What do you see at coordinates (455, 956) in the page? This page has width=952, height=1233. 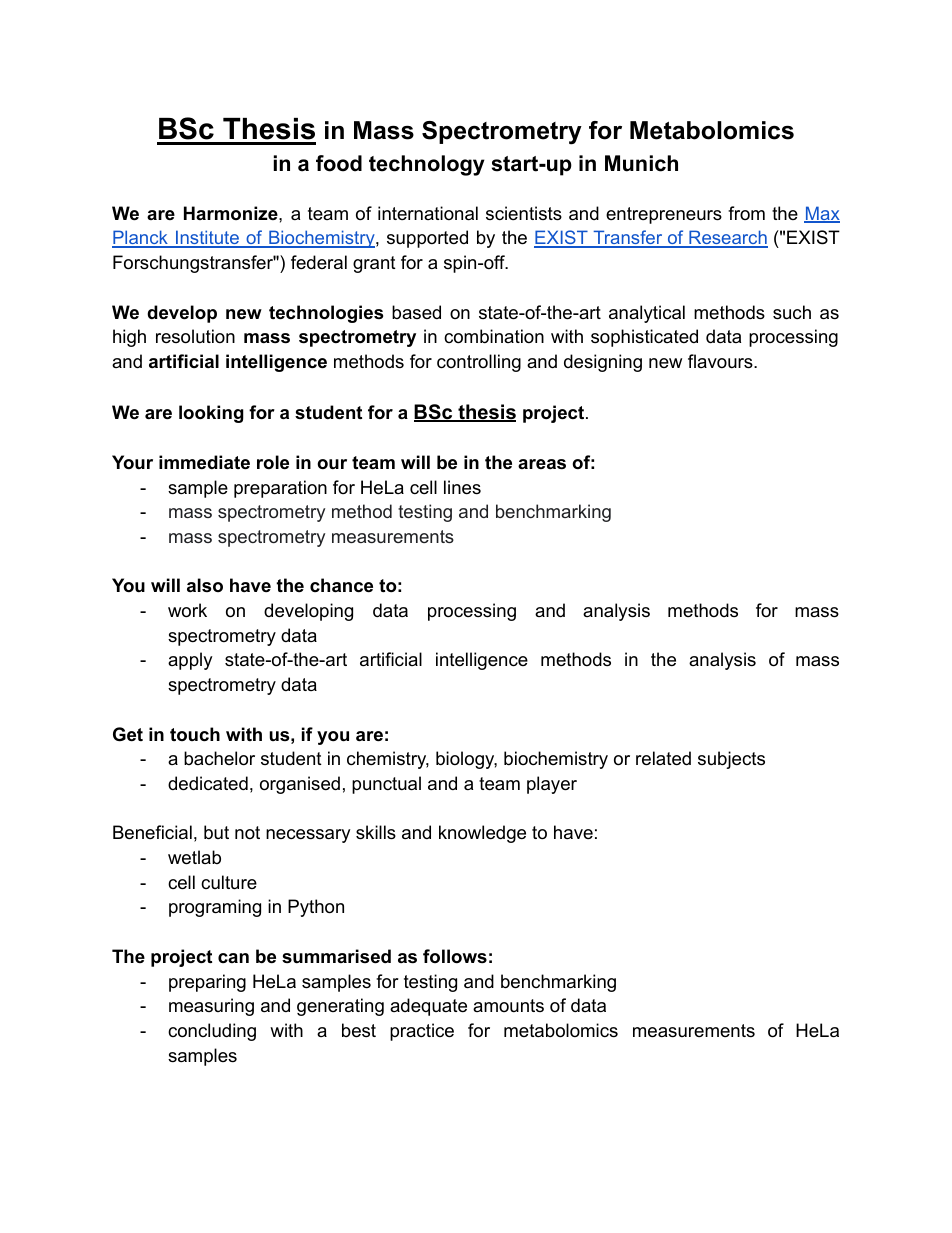 I see `follows` at bounding box center [455, 956].
